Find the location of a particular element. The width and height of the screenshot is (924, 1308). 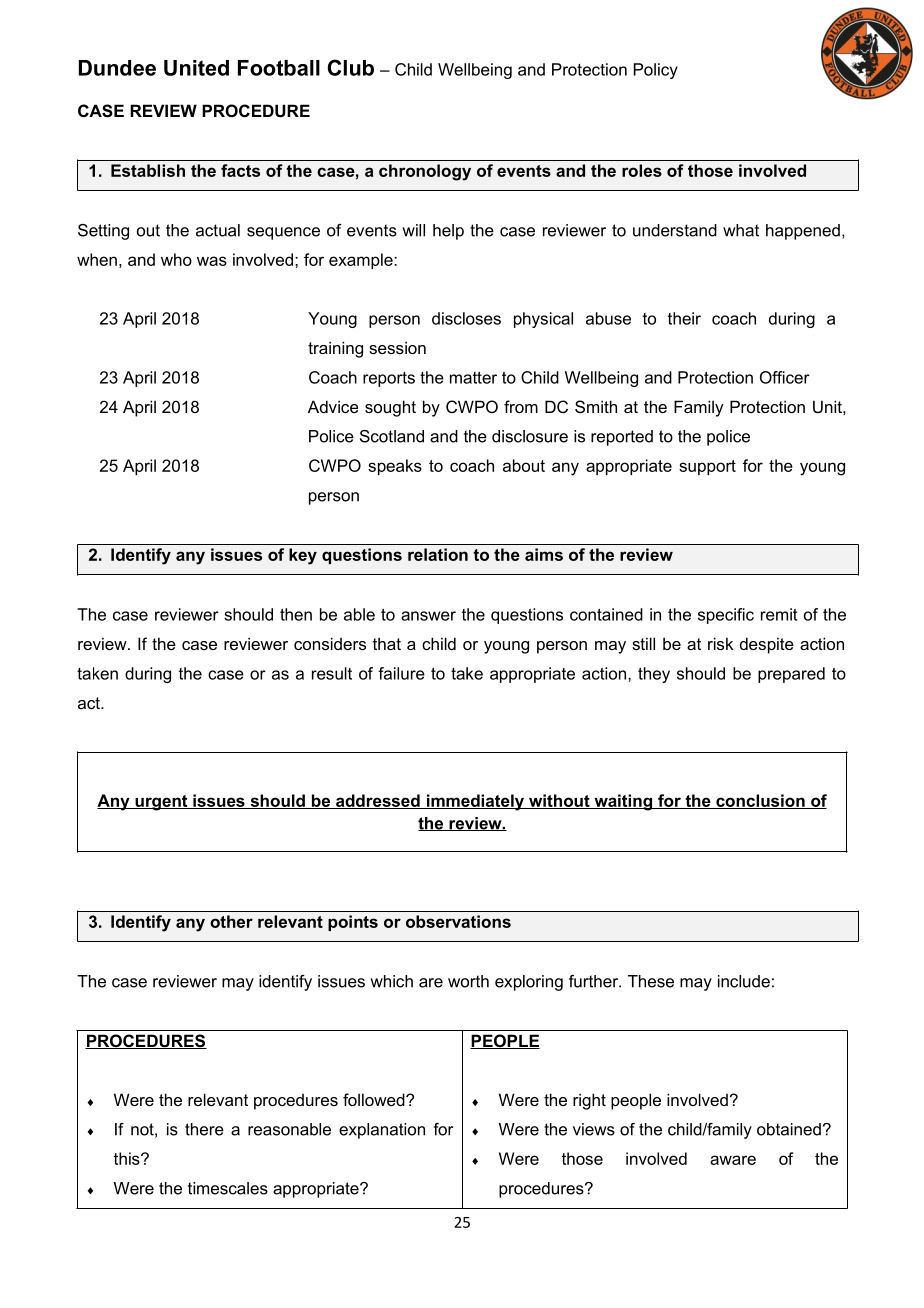

Policy is located at coordinates (656, 71).
